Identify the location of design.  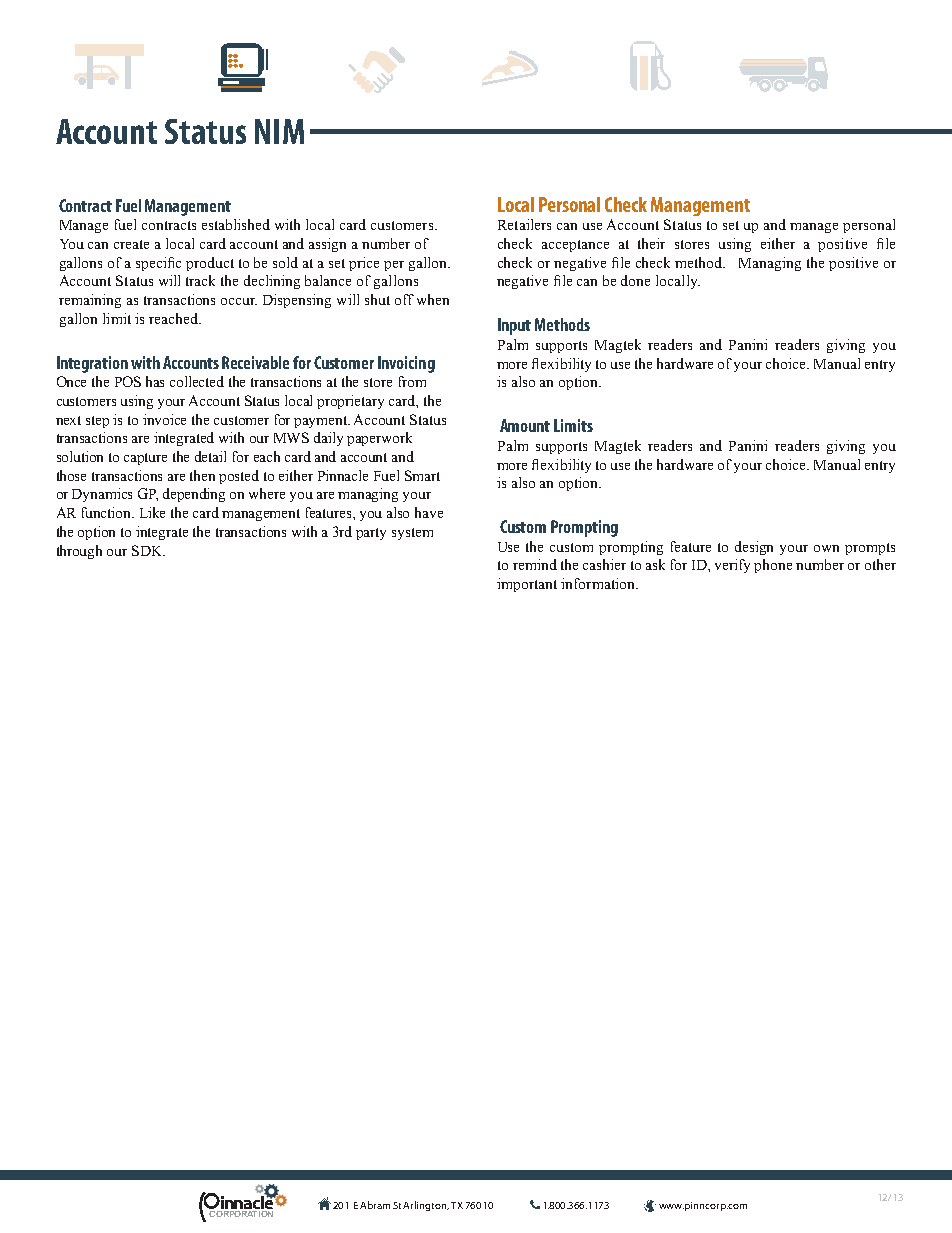
(754, 548).
